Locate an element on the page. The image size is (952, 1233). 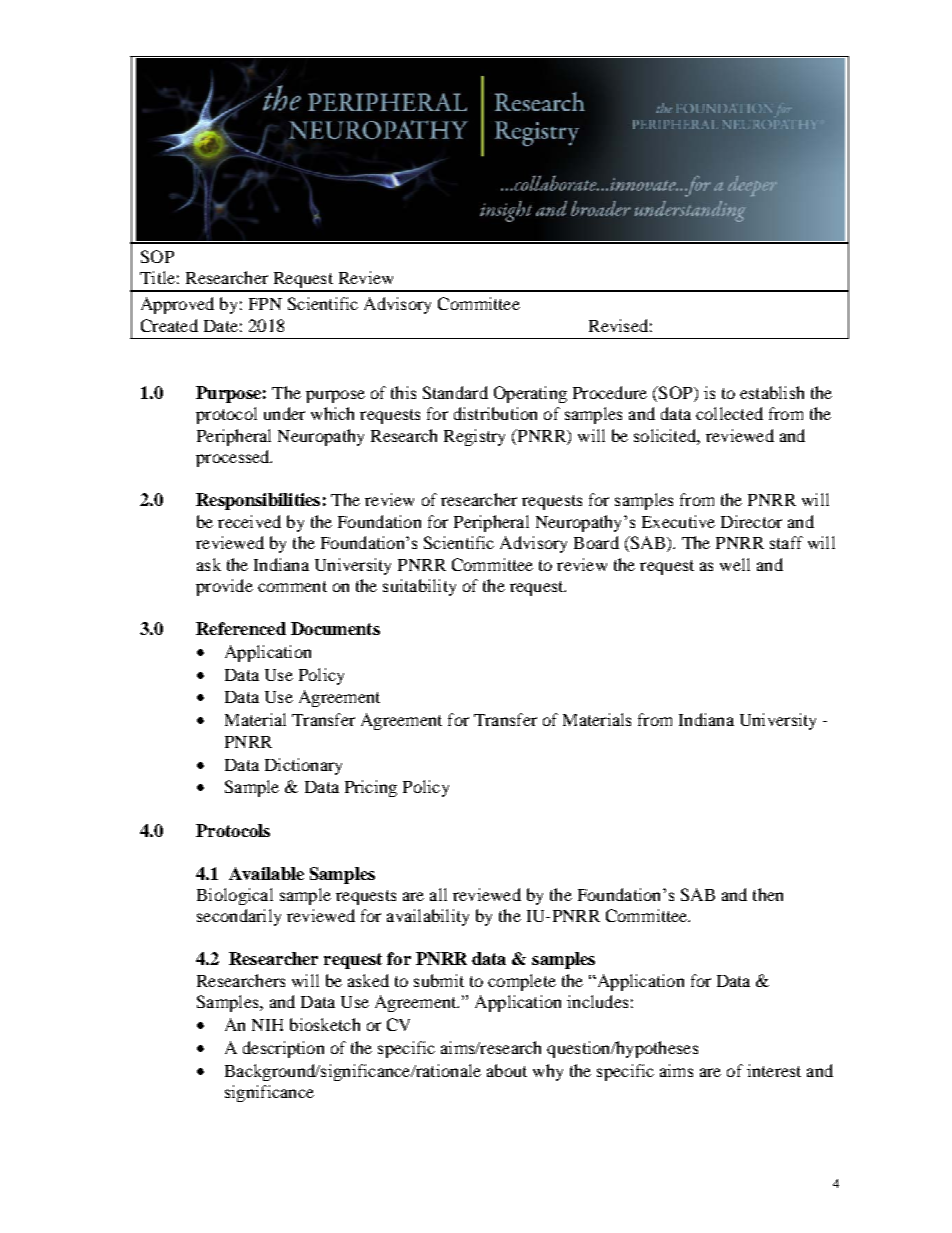
establish is located at coordinates (772, 392).
